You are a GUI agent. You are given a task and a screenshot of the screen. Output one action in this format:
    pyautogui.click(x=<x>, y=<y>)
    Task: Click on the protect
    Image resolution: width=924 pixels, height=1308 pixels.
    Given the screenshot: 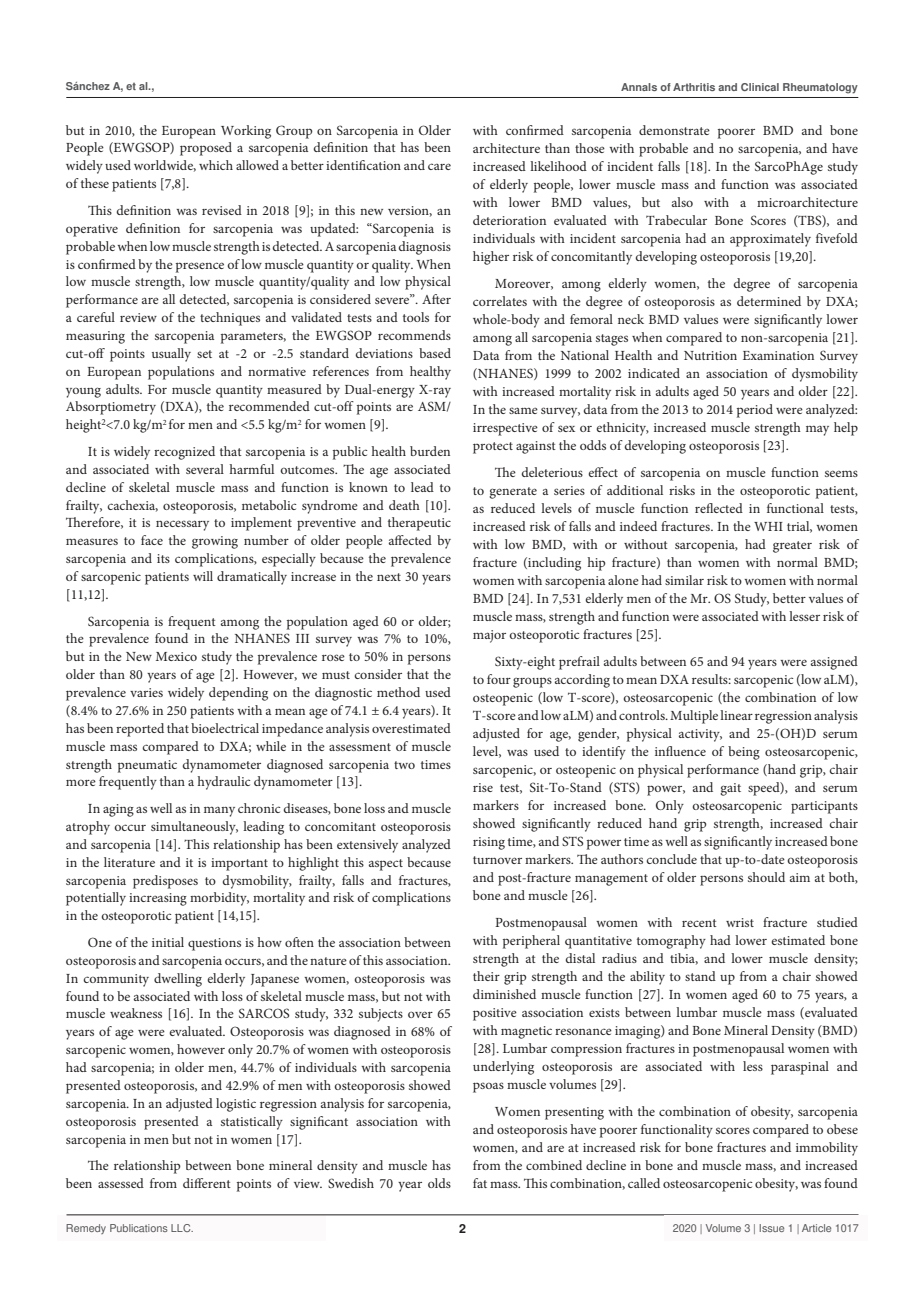 What is the action you would take?
    pyautogui.click(x=493, y=448)
